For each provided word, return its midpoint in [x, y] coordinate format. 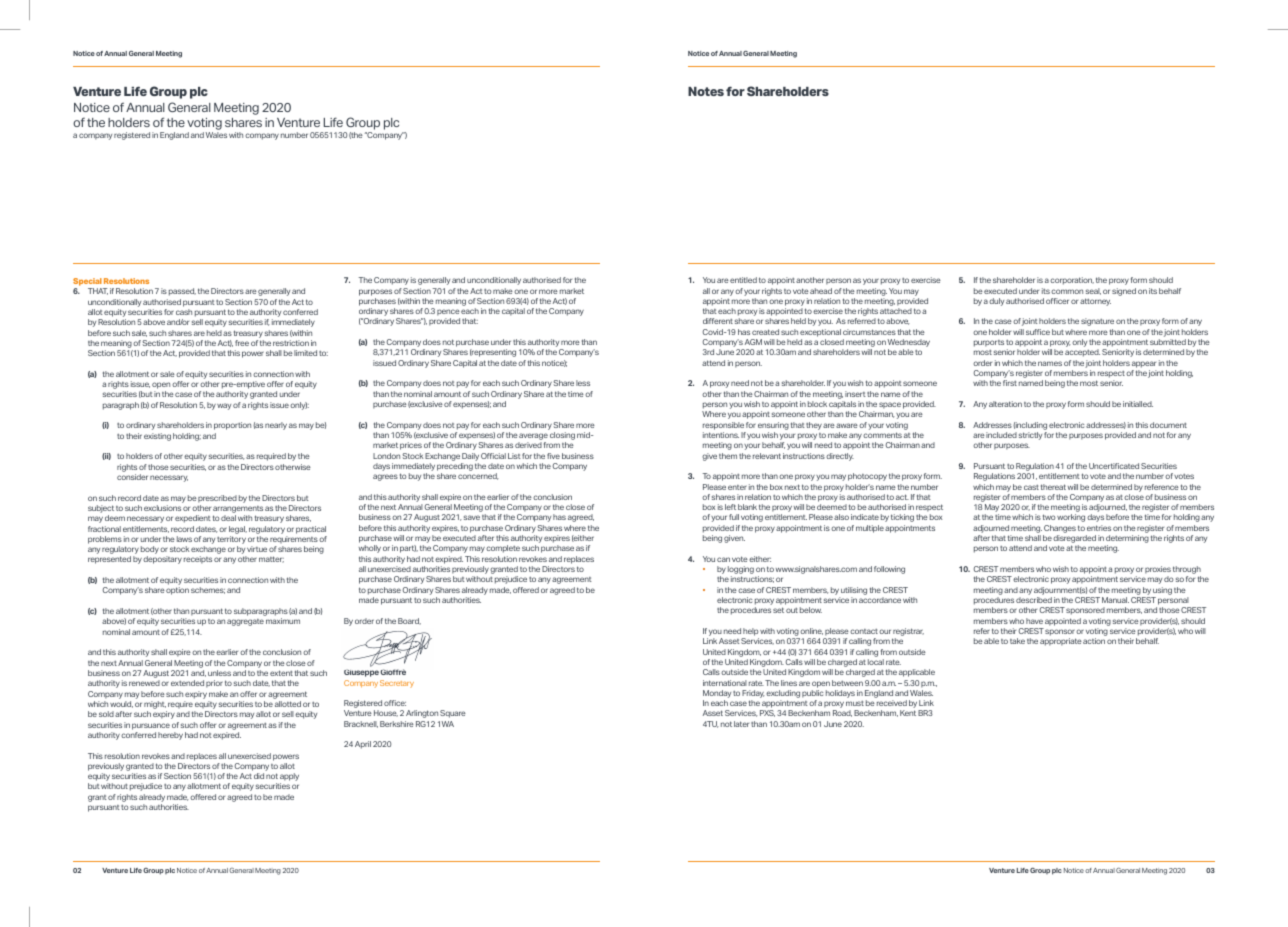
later [741, 724]
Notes [706, 91]
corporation [1072, 281]
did [259, 776]
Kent [908, 713]
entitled [743, 280]
